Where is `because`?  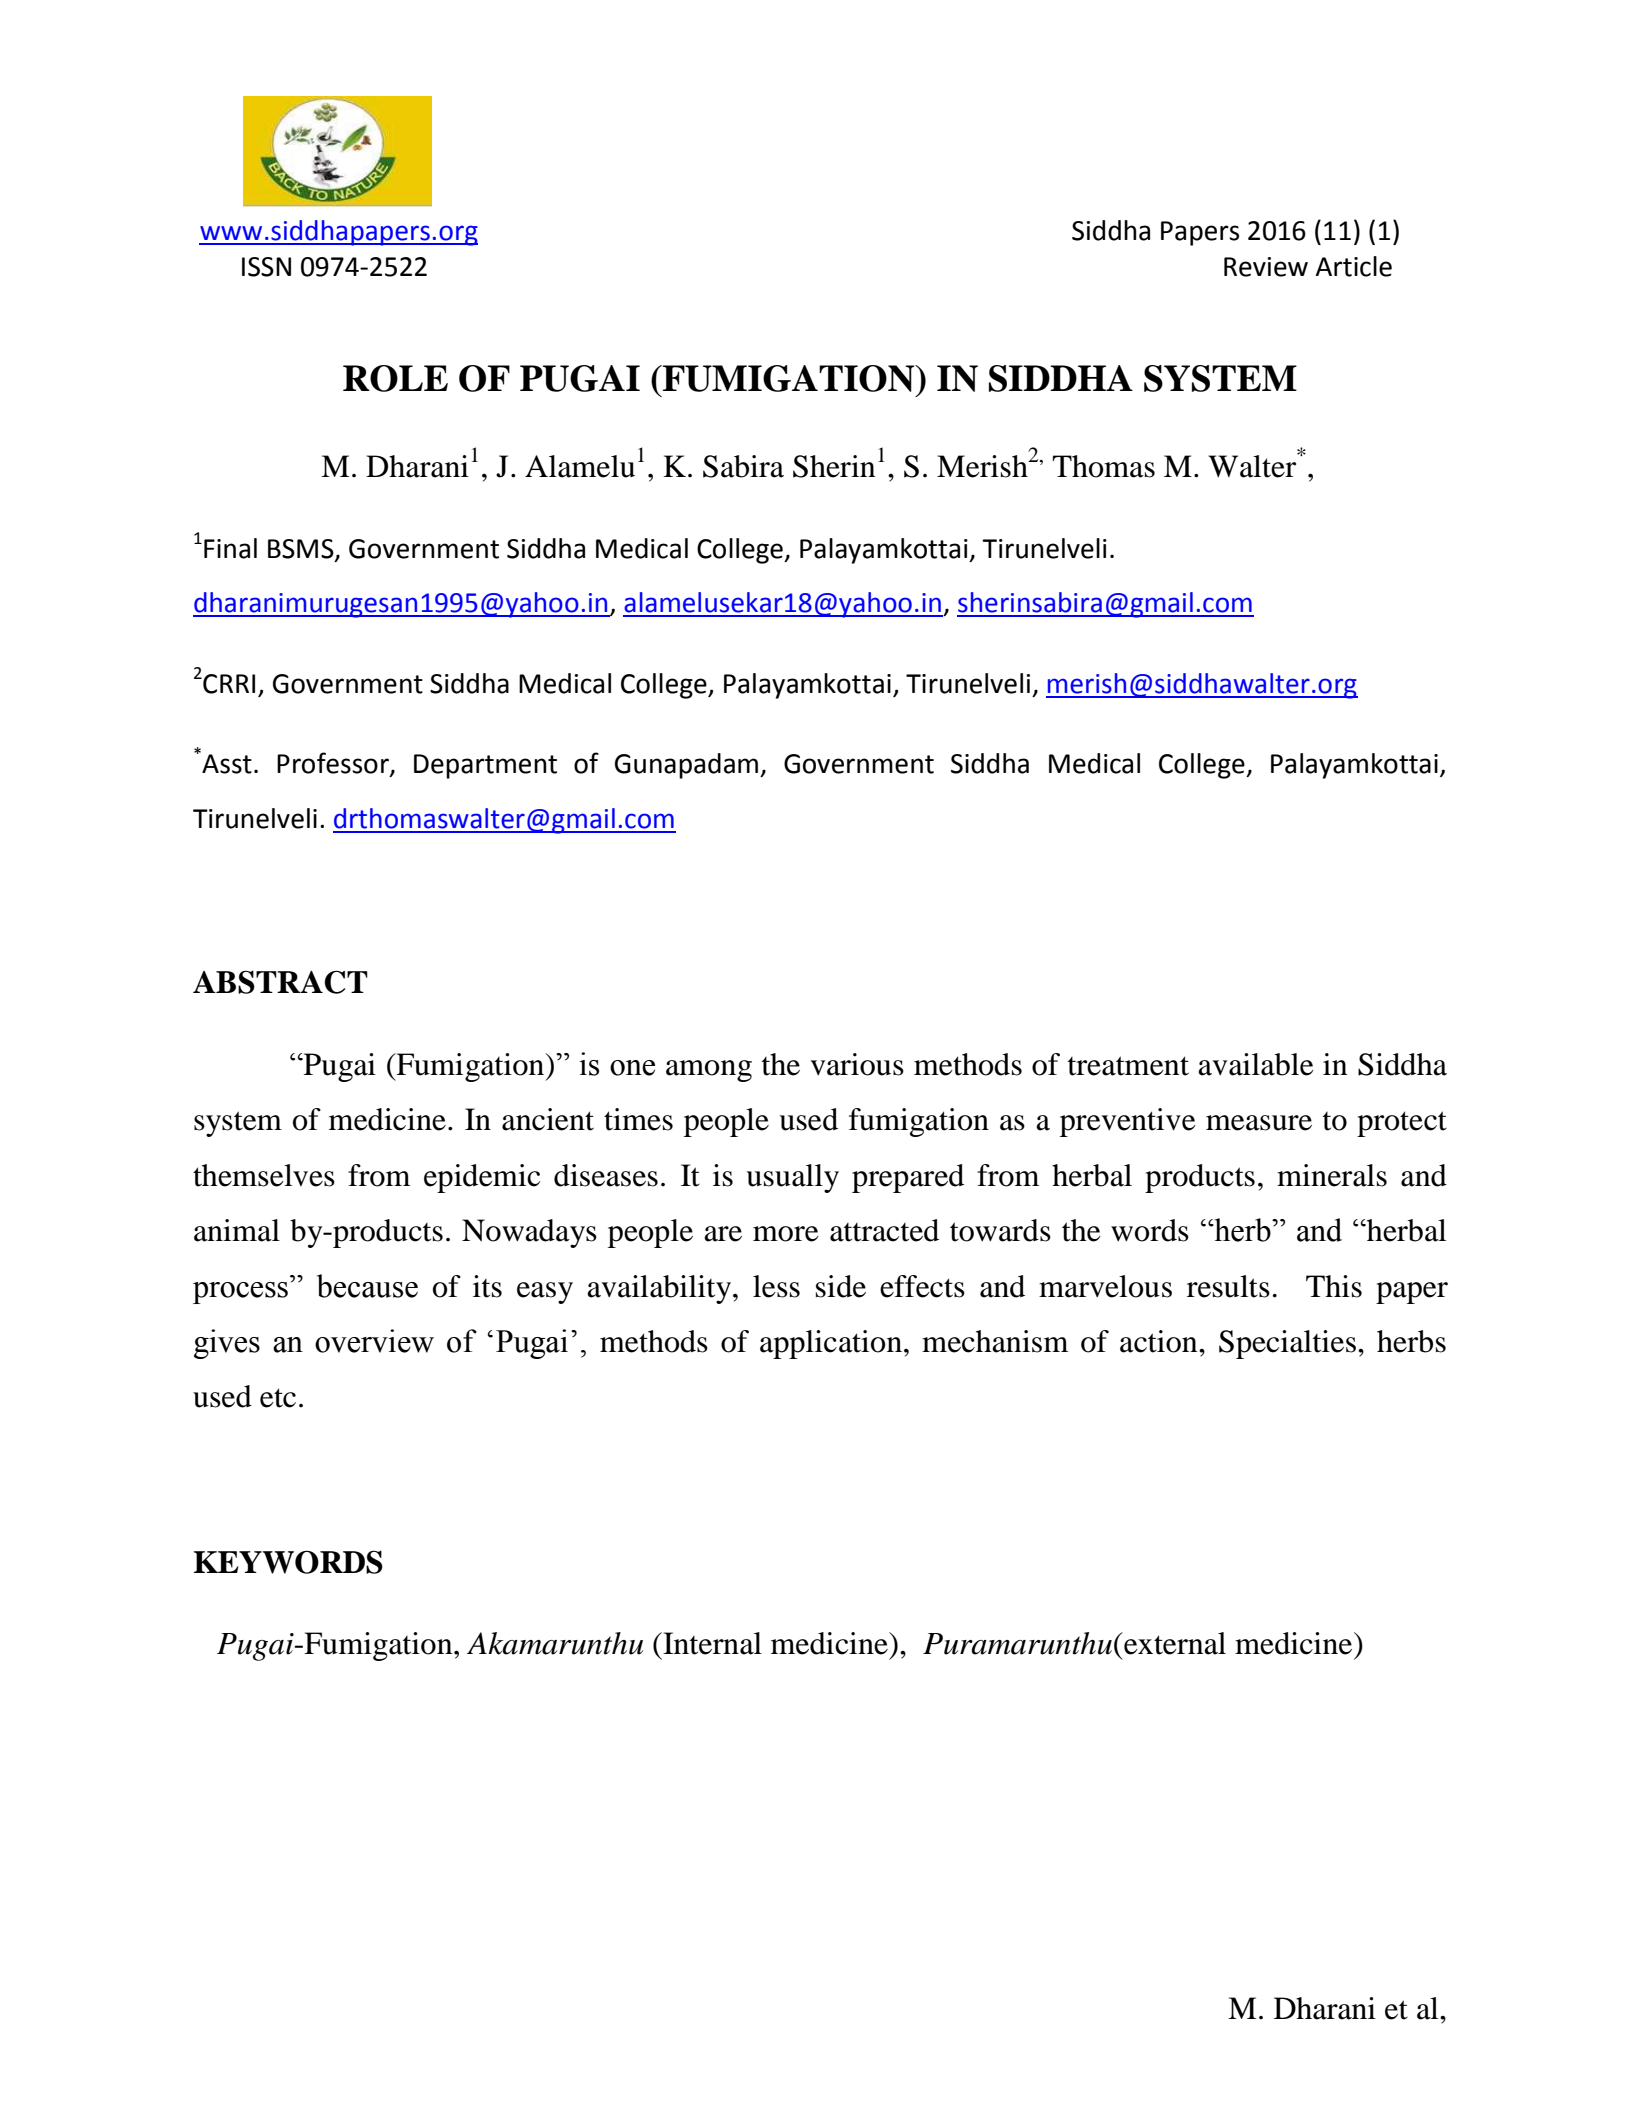
because is located at coordinates (367, 1286).
